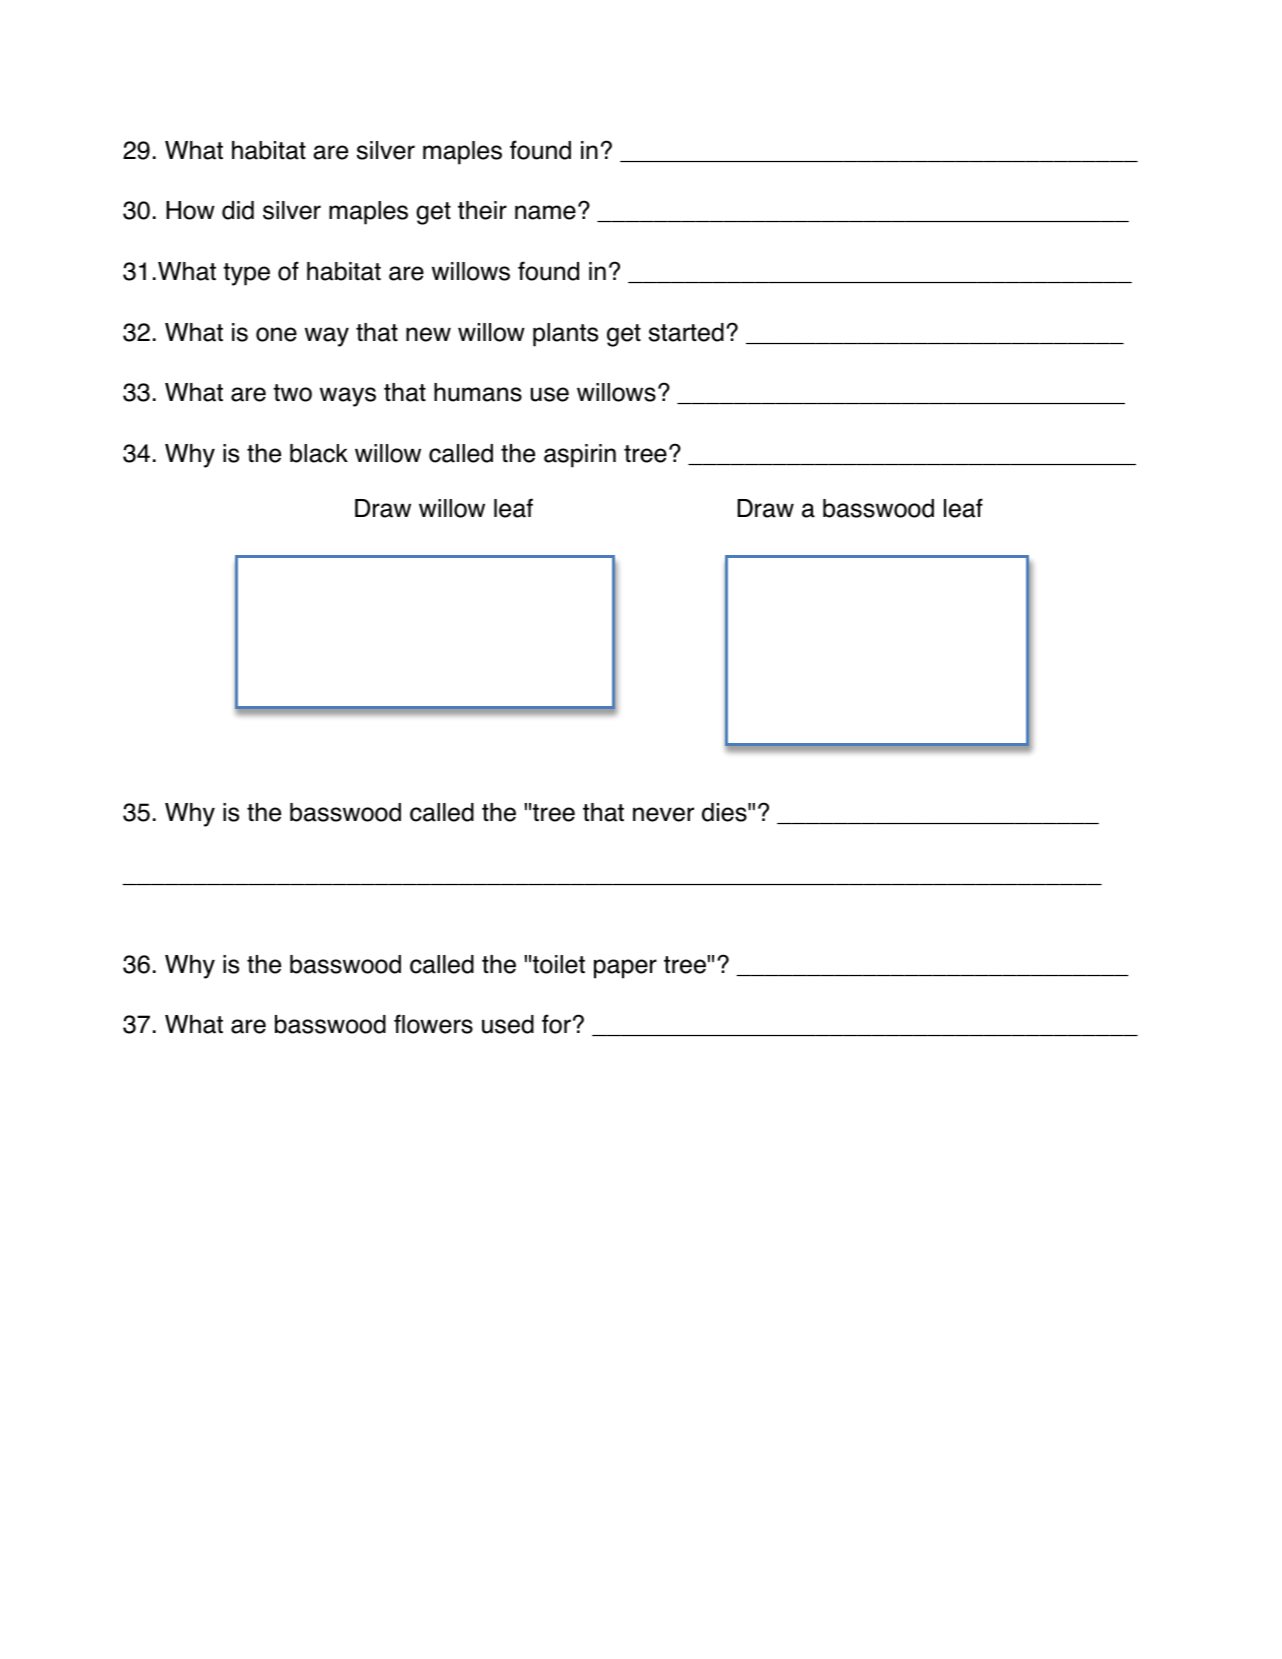 Image resolution: width=1282 pixels, height=1659 pixels. What do you see at coordinates (478, 392) in the screenshot?
I see `humans` at bounding box center [478, 392].
